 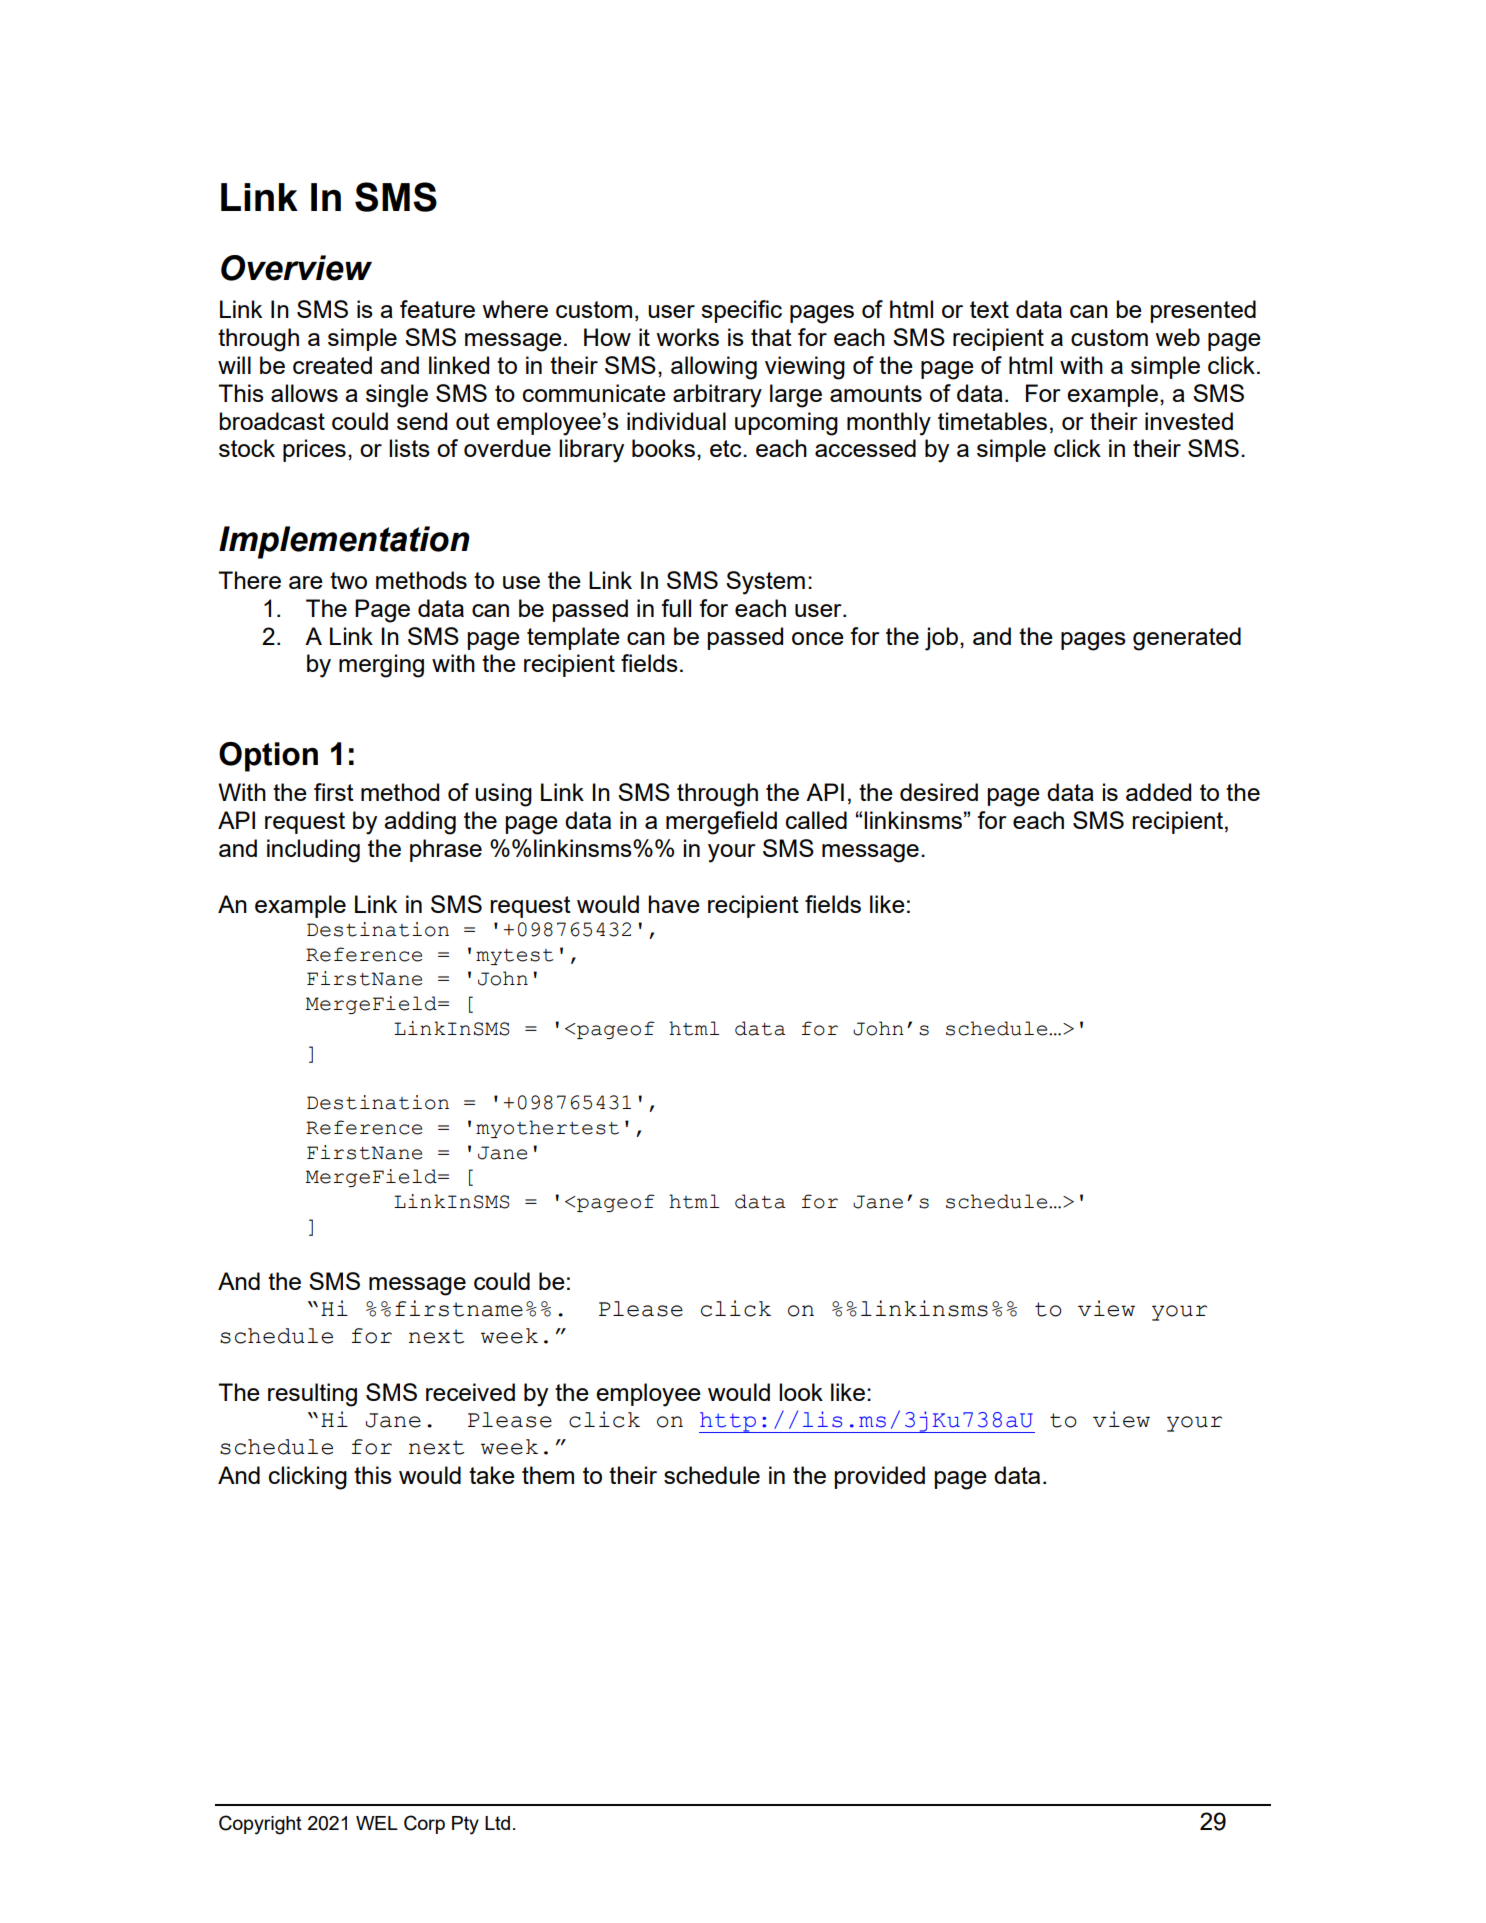 I want to click on allowing, so click(x=714, y=368).
